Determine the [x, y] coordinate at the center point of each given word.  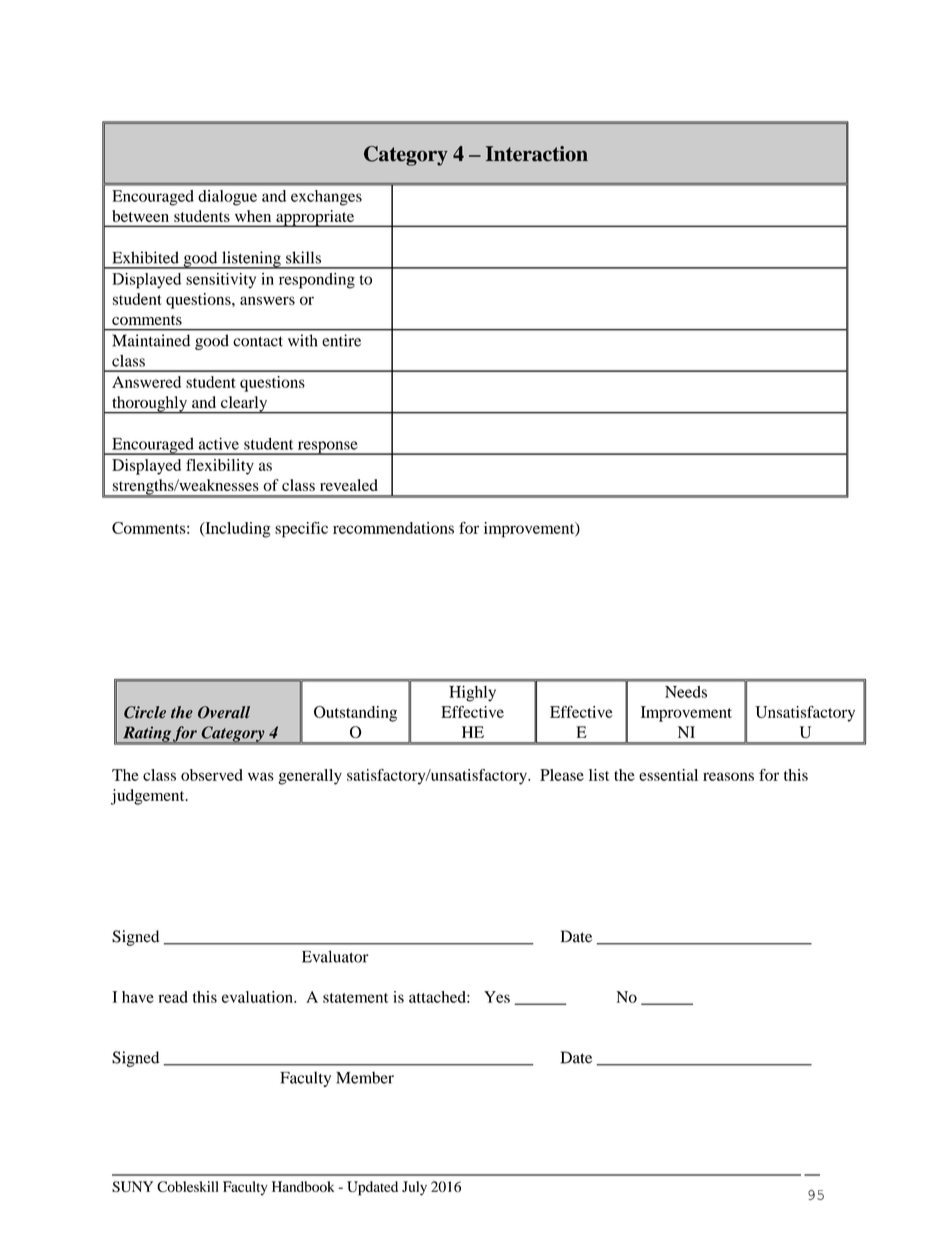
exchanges [326, 198]
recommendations [393, 528]
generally [310, 777]
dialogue [227, 198]
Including [236, 530]
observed [212, 775]
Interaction [537, 154]
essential [668, 775]
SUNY [132, 1186]
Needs [686, 692]
